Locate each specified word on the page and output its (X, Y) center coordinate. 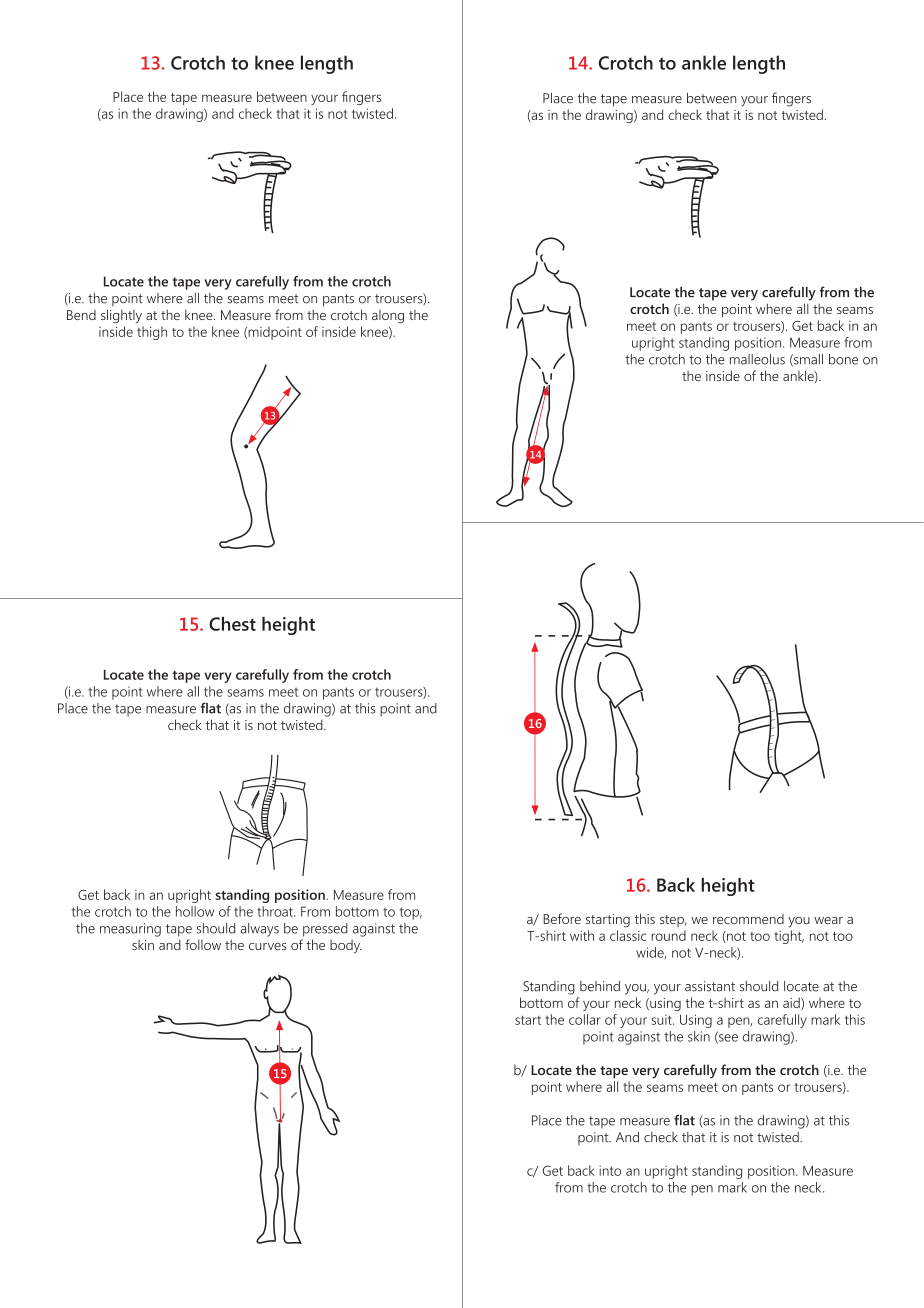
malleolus (757, 359)
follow (203, 944)
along (388, 317)
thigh (152, 333)
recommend (748, 919)
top (411, 913)
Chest (232, 624)
